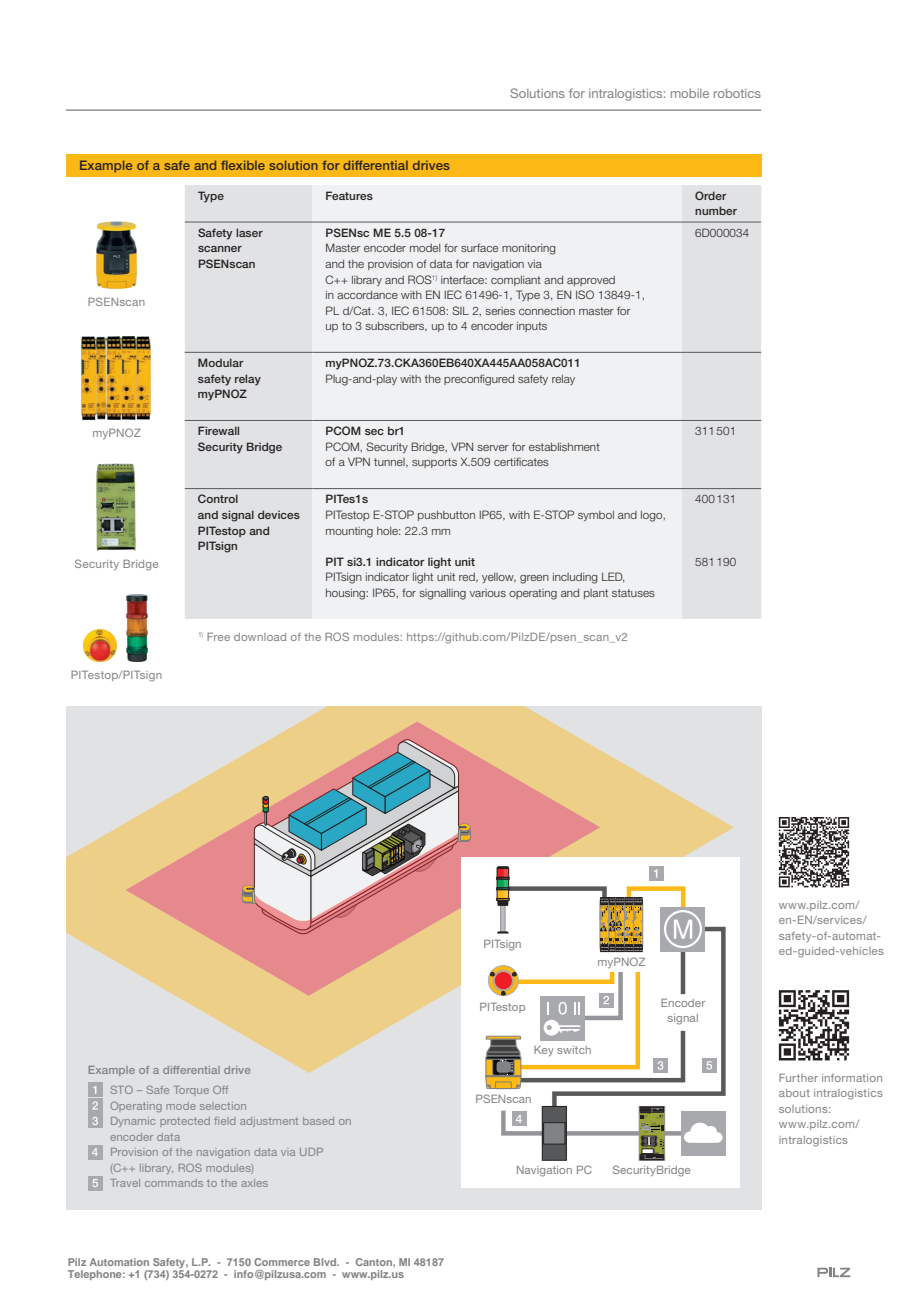 This screenshot has width=924, height=1308. What do you see at coordinates (349, 195) in the screenshot?
I see `Features` at bounding box center [349, 195].
